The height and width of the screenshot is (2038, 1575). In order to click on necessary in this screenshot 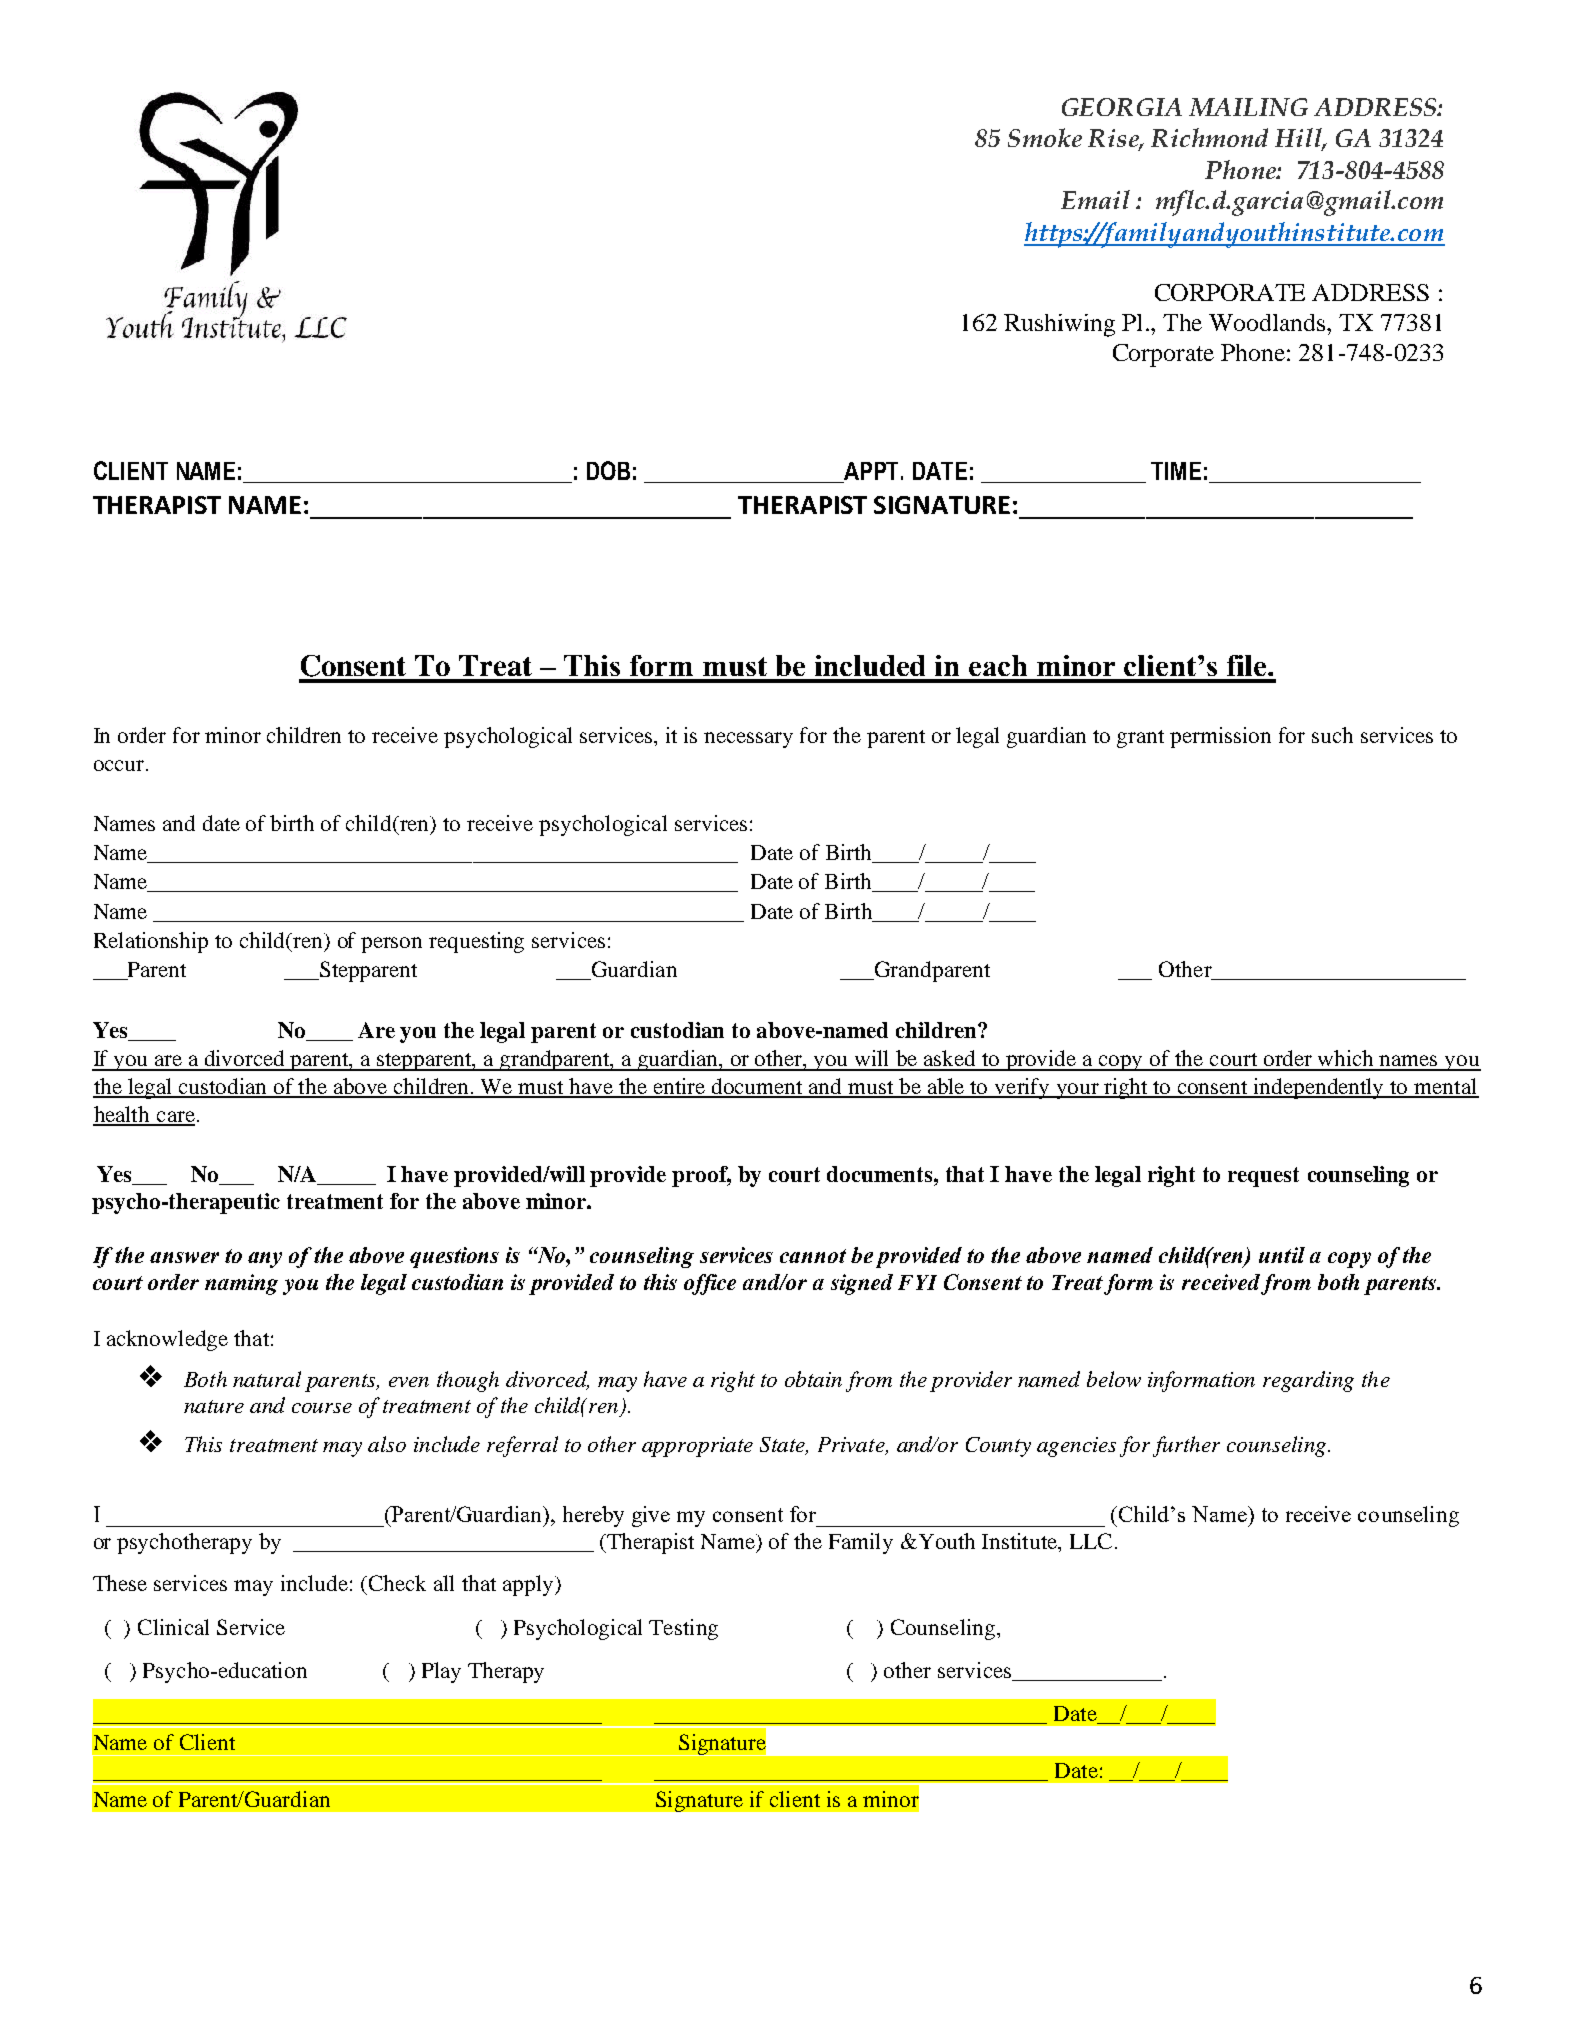, I will do `click(748, 740)`.
